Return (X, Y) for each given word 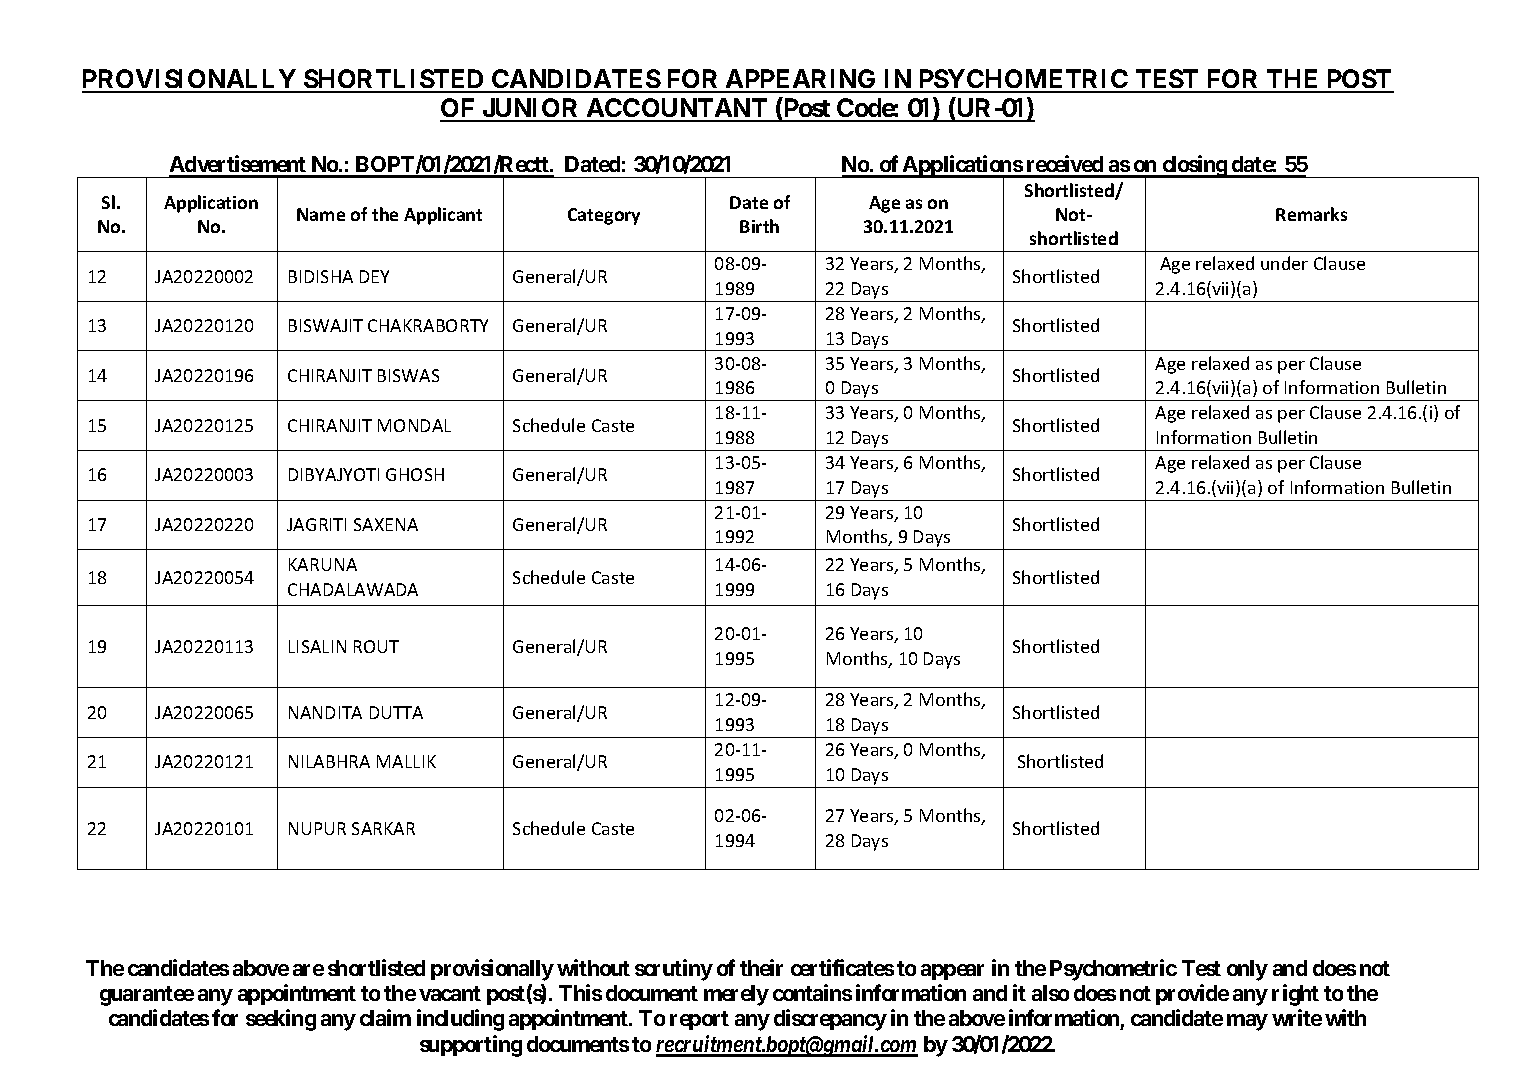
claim (385, 1017)
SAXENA (386, 524)
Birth (759, 226)
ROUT (376, 646)
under (1284, 263)
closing (1194, 166)
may (1247, 1022)
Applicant (443, 216)
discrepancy (830, 1020)
